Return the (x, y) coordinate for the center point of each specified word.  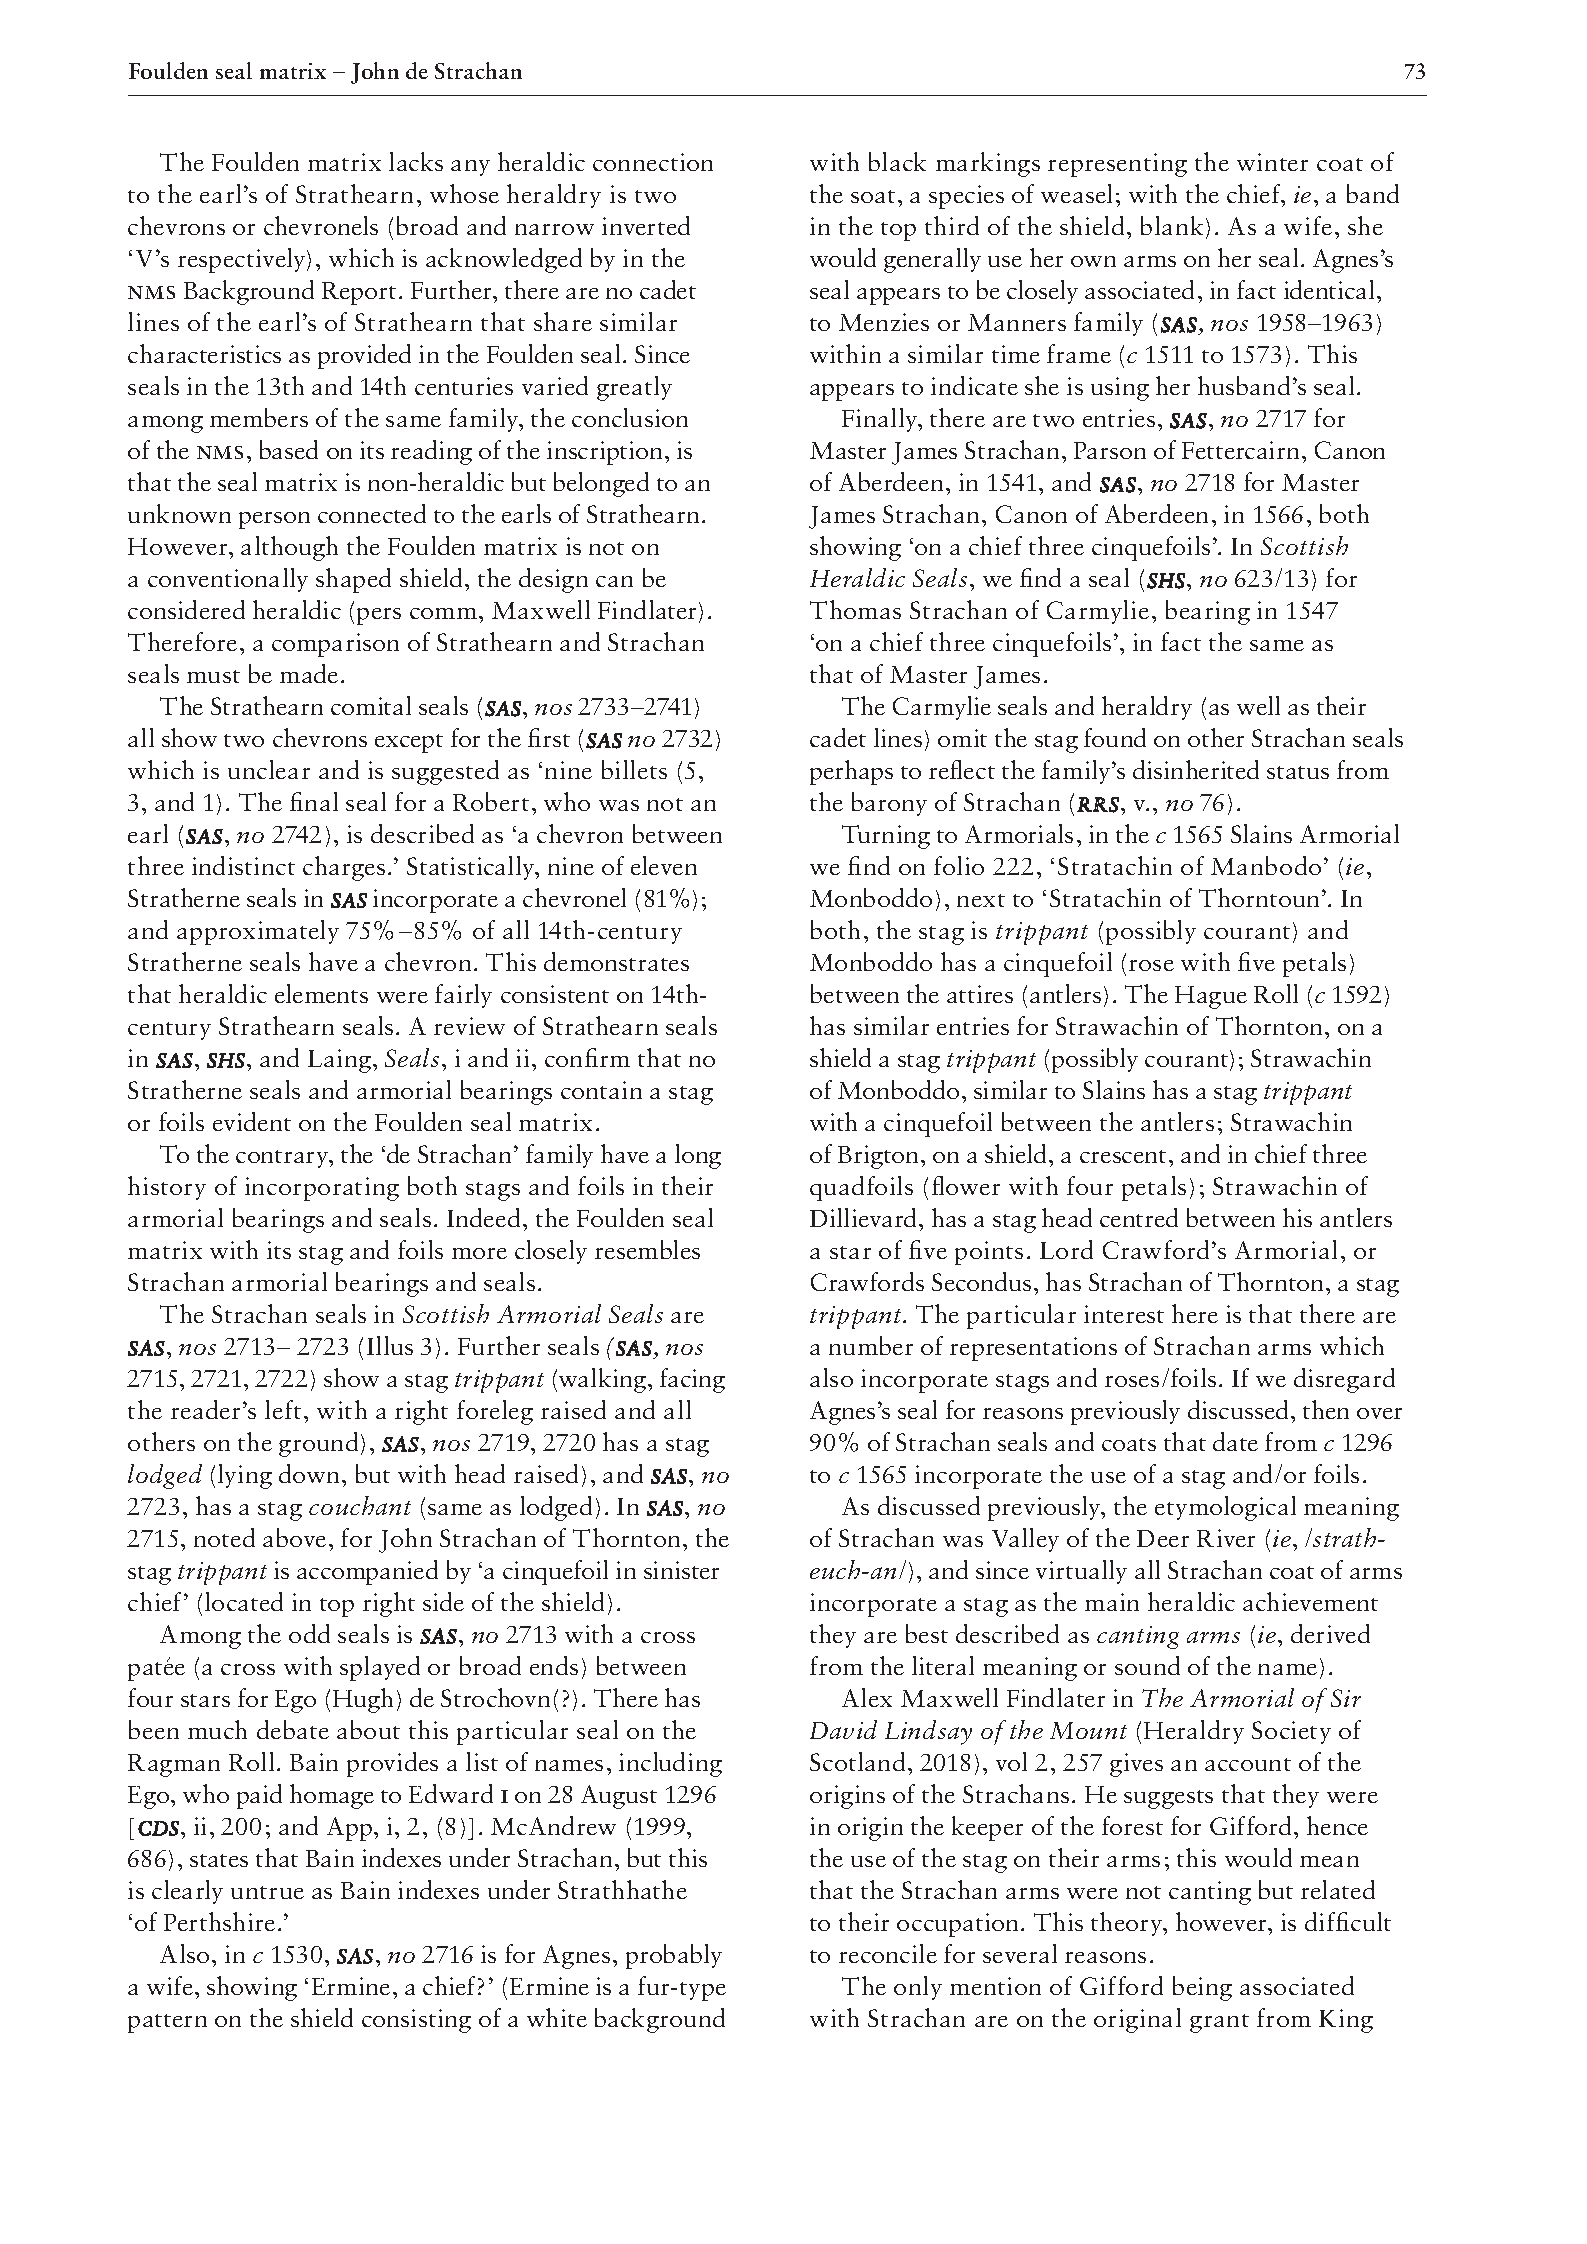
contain (601, 1090)
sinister (681, 1570)
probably (674, 1956)
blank (1172, 225)
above (294, 1537)
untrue (267, 1892)
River (1226, 1538)
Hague (1211, 997)
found (1115, 737)
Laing (339, 1061)
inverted (646, 225)
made (309, 673)
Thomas (855, 609)
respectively (243, 260)
